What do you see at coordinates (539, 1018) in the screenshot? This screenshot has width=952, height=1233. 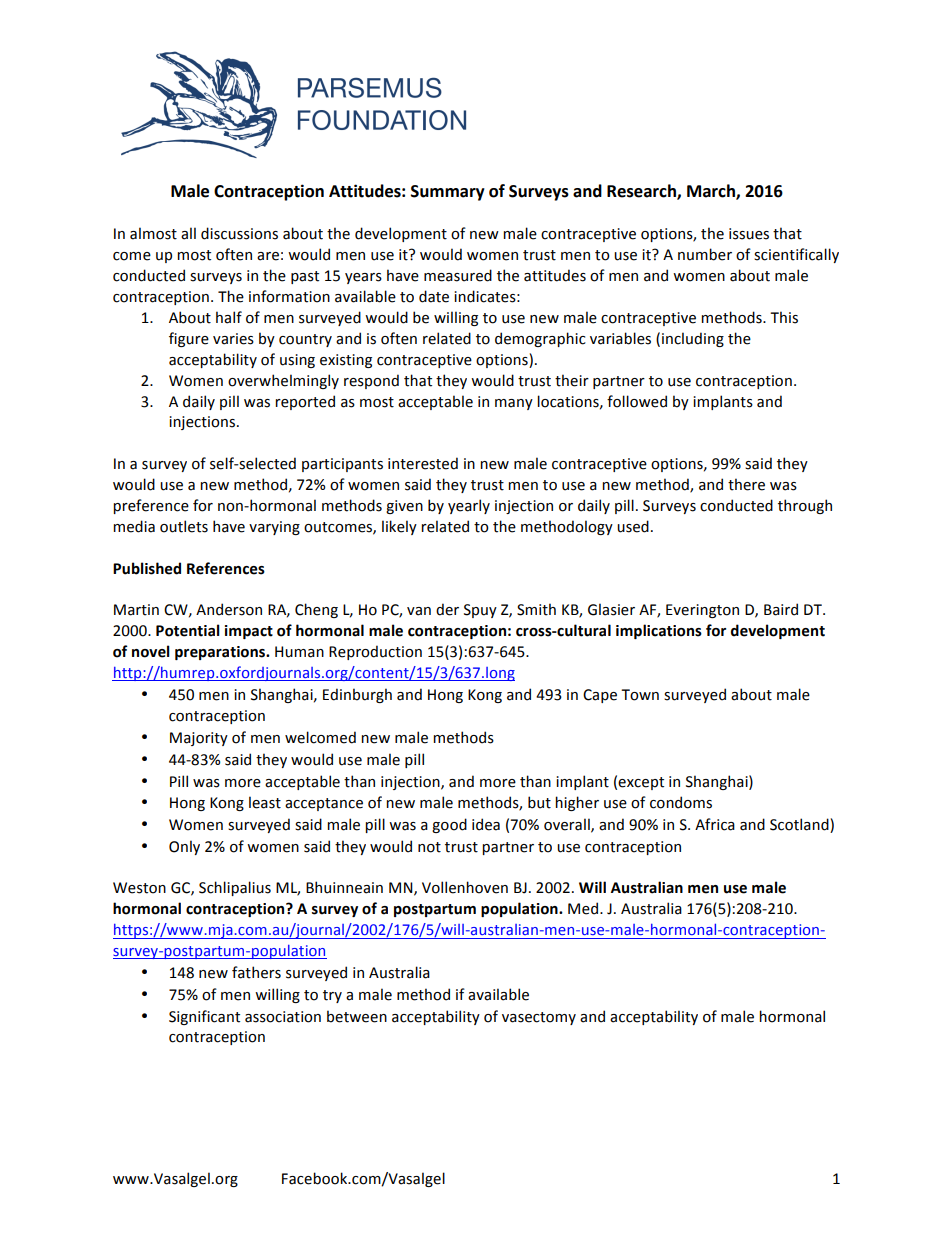 I see `vasectomy` at bounding box center [539, 1018].
